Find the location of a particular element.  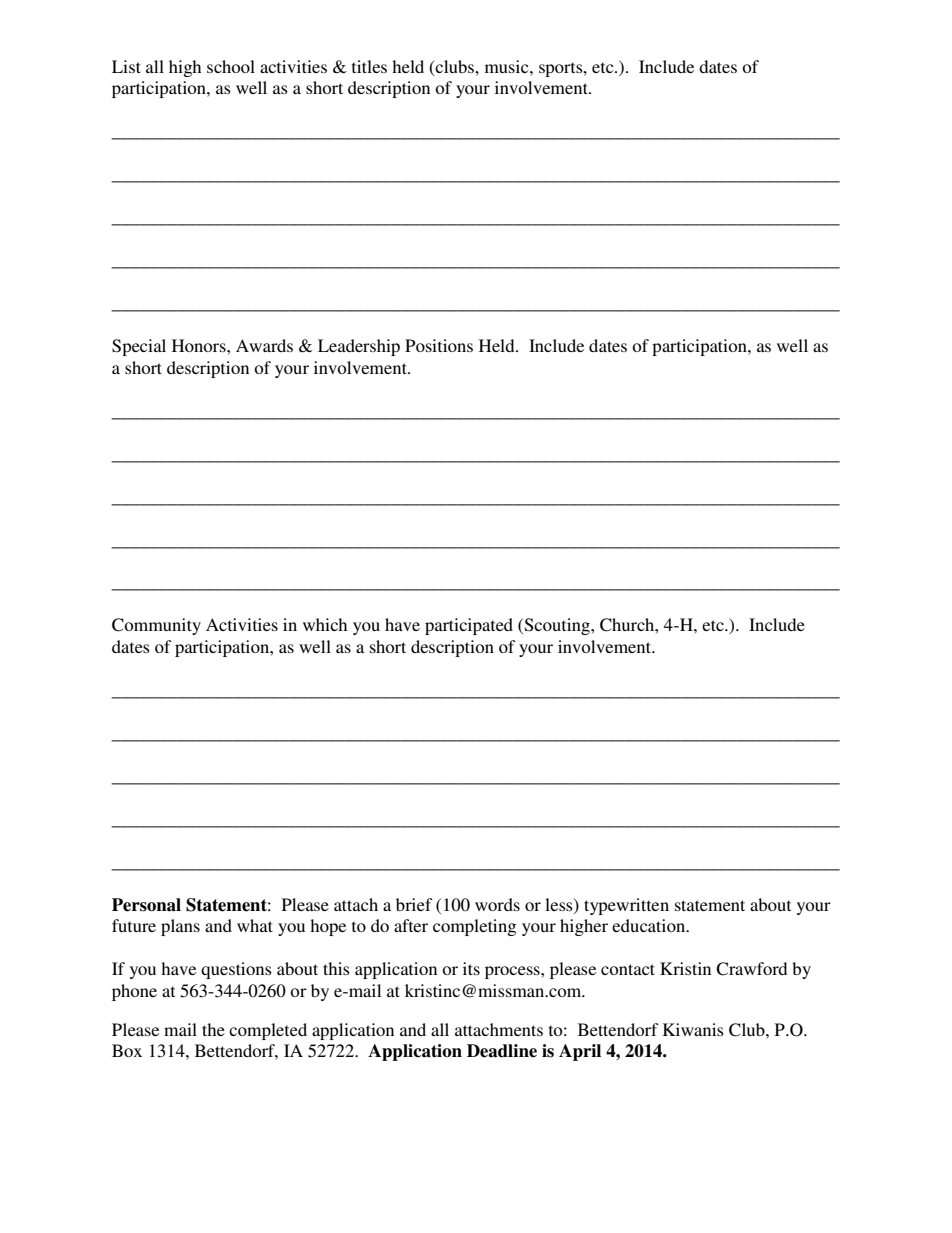

Deadline is located at coordinates (502, 1051).
